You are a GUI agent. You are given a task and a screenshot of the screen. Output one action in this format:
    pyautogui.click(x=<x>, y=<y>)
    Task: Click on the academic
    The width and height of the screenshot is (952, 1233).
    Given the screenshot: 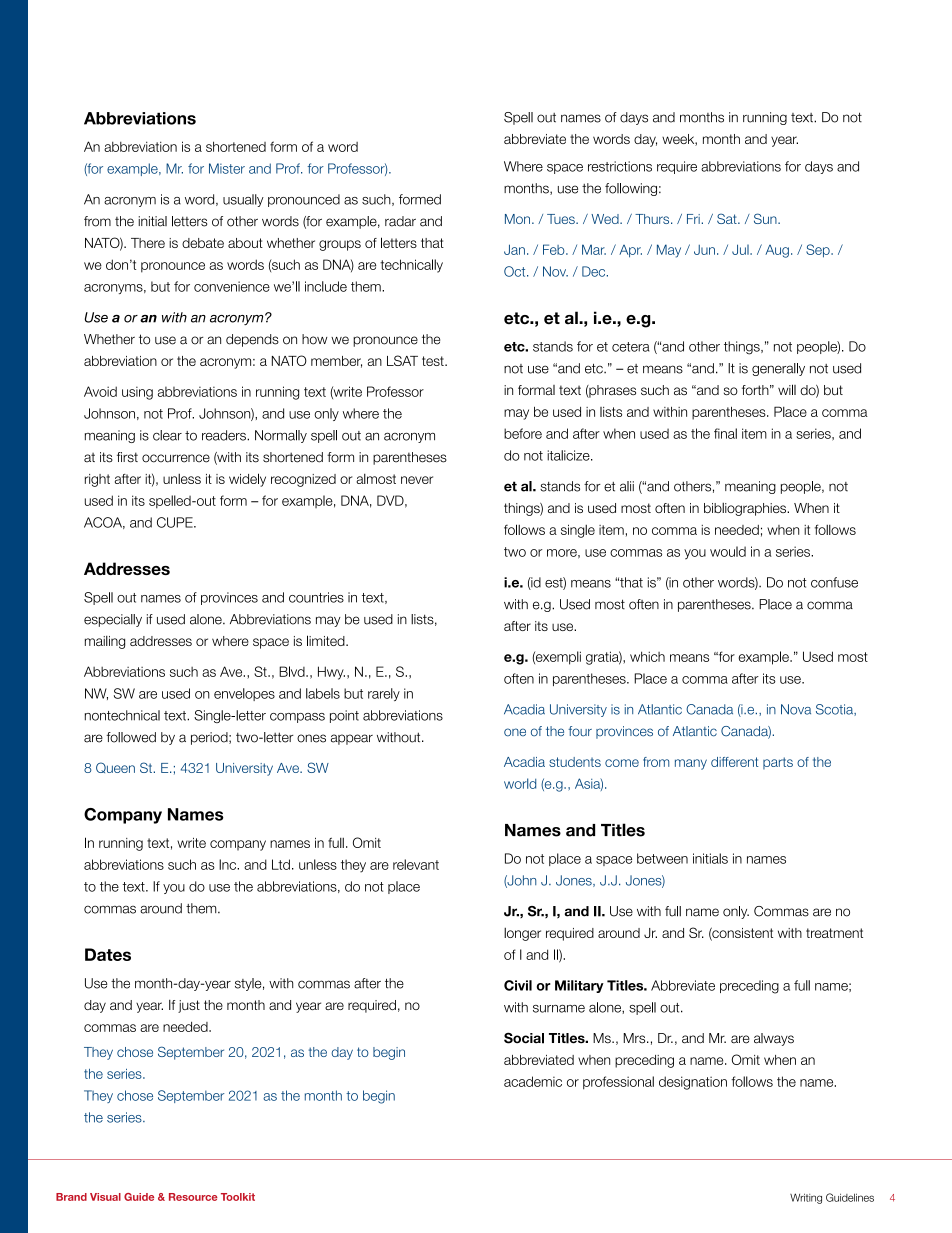 What is the action you would take?
    pyautogui.click(x=533, y=1081)
